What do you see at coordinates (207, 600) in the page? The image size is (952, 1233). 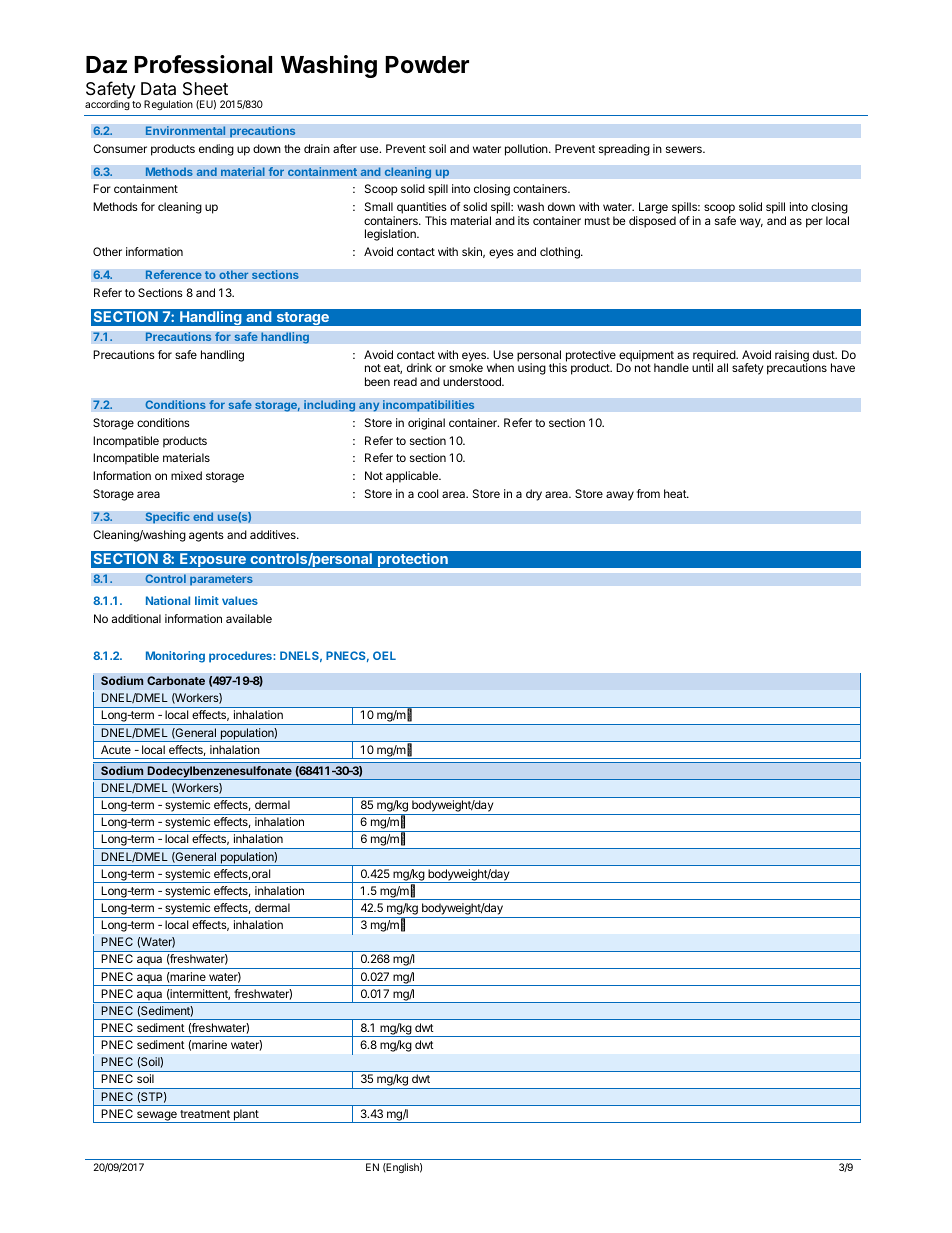 I see `limit` at bounding box center [207, 600].
